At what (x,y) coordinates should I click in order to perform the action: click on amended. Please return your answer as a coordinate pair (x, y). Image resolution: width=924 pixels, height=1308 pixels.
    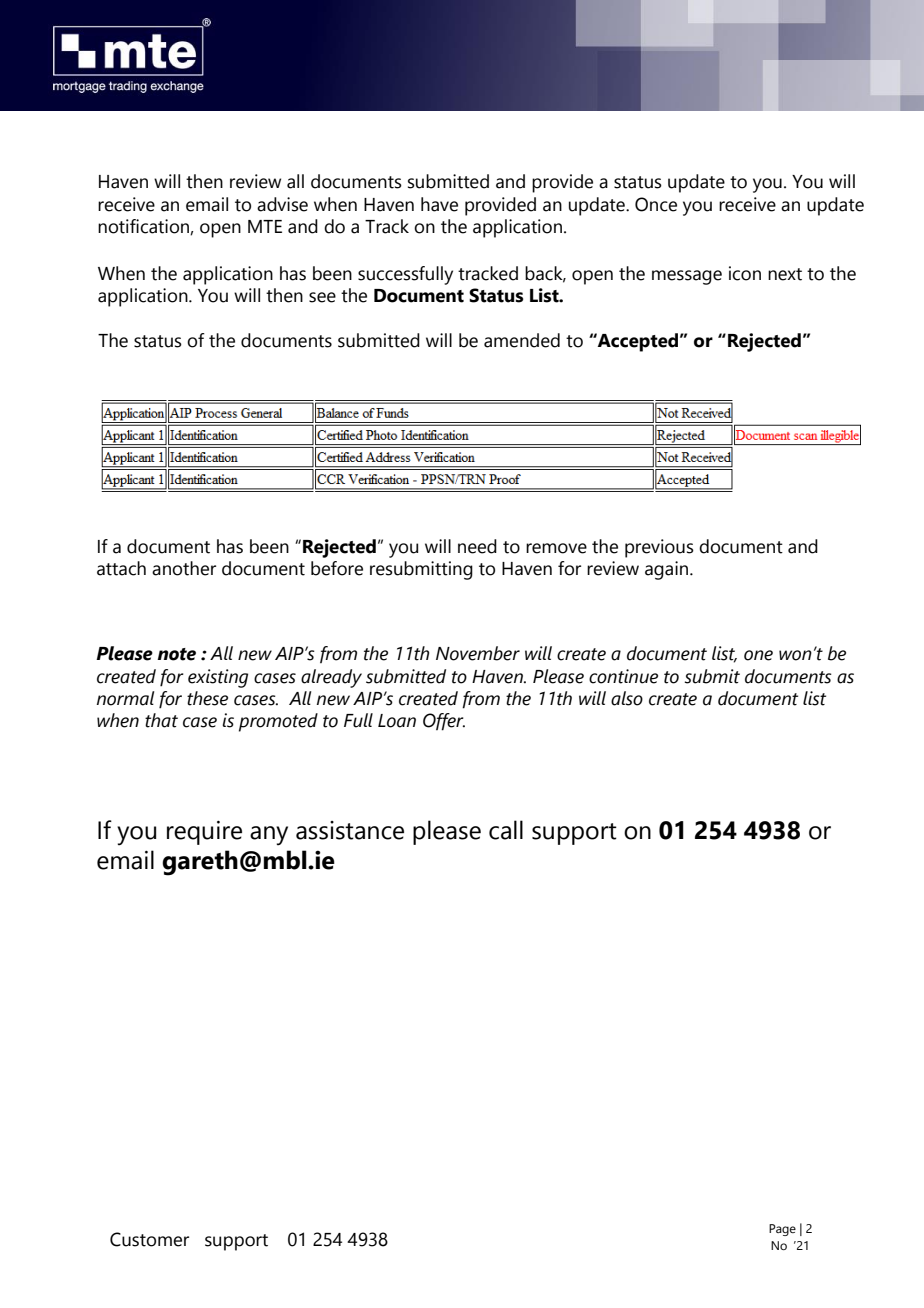
    Looking at the image, I should click on (522, 340).
